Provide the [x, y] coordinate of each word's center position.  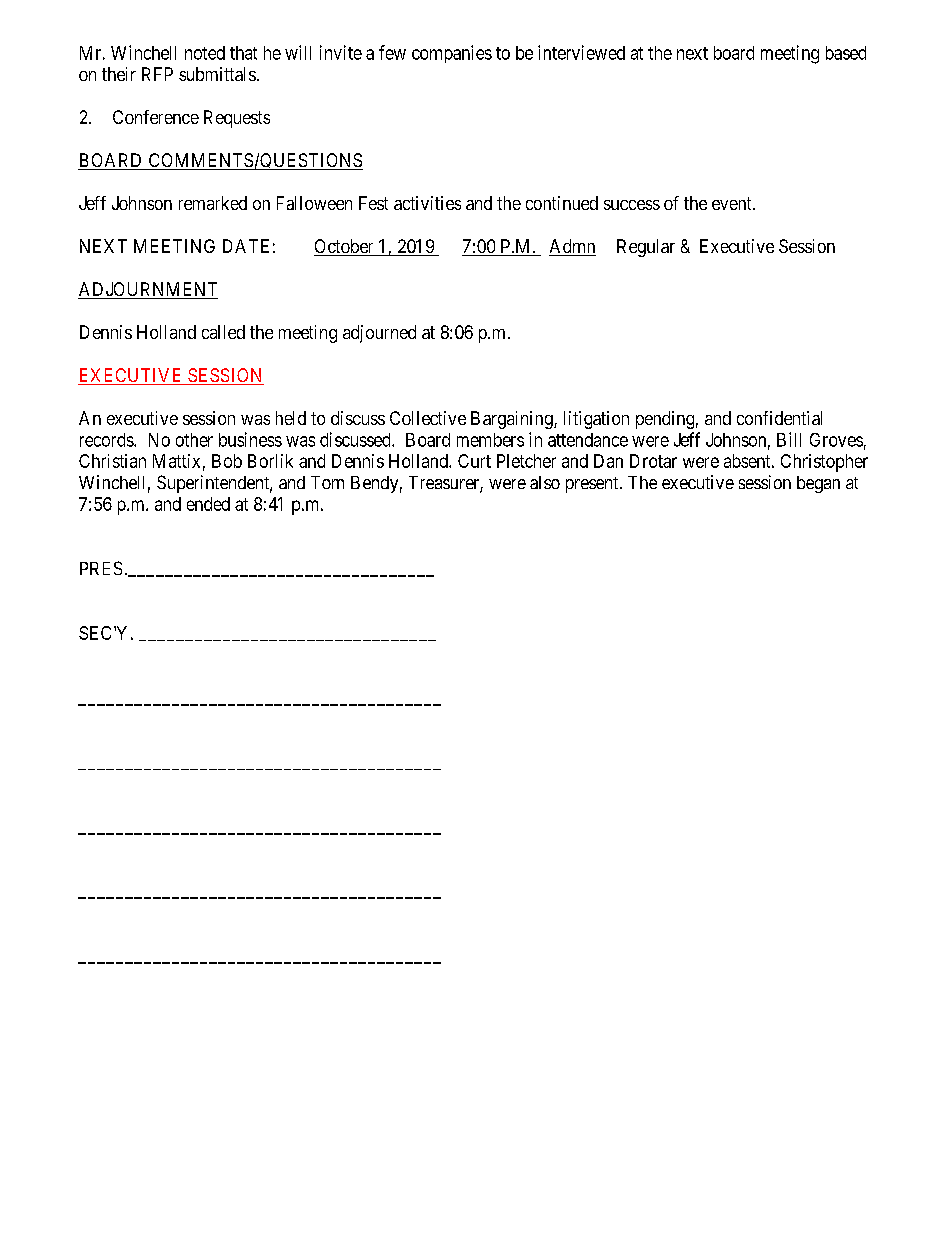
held [291, 418]
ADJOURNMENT [148, 290]
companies [452, 54]
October [345, 247]
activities [427, 203]
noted [205, 53]
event [733, 203]
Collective [428, 418]
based [846, 53]
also [545, 482]
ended [208, 504]
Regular [646, 248]
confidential [779, 418]
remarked [213, 203]
